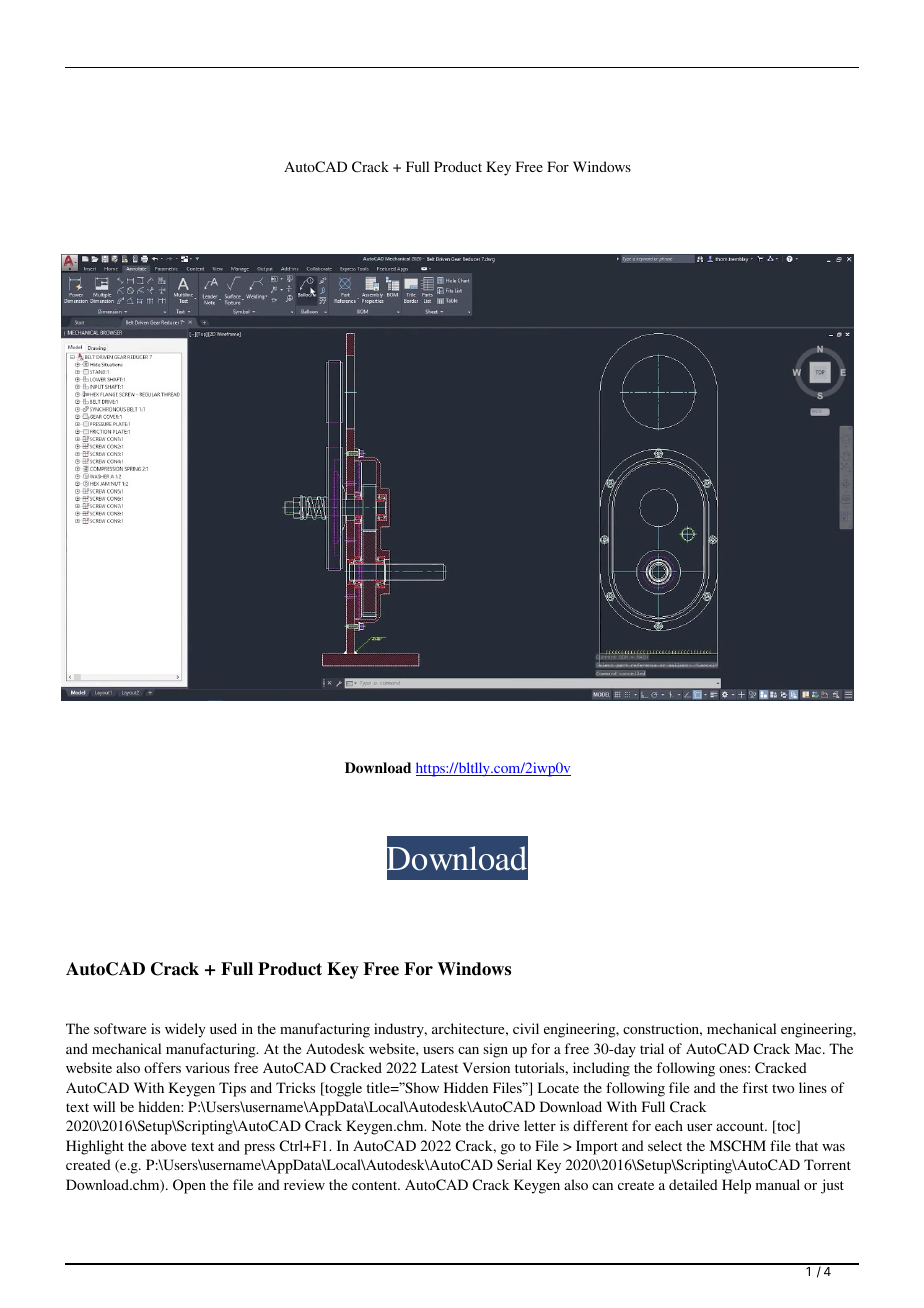  I want to click on including, so click(601, 1069).
